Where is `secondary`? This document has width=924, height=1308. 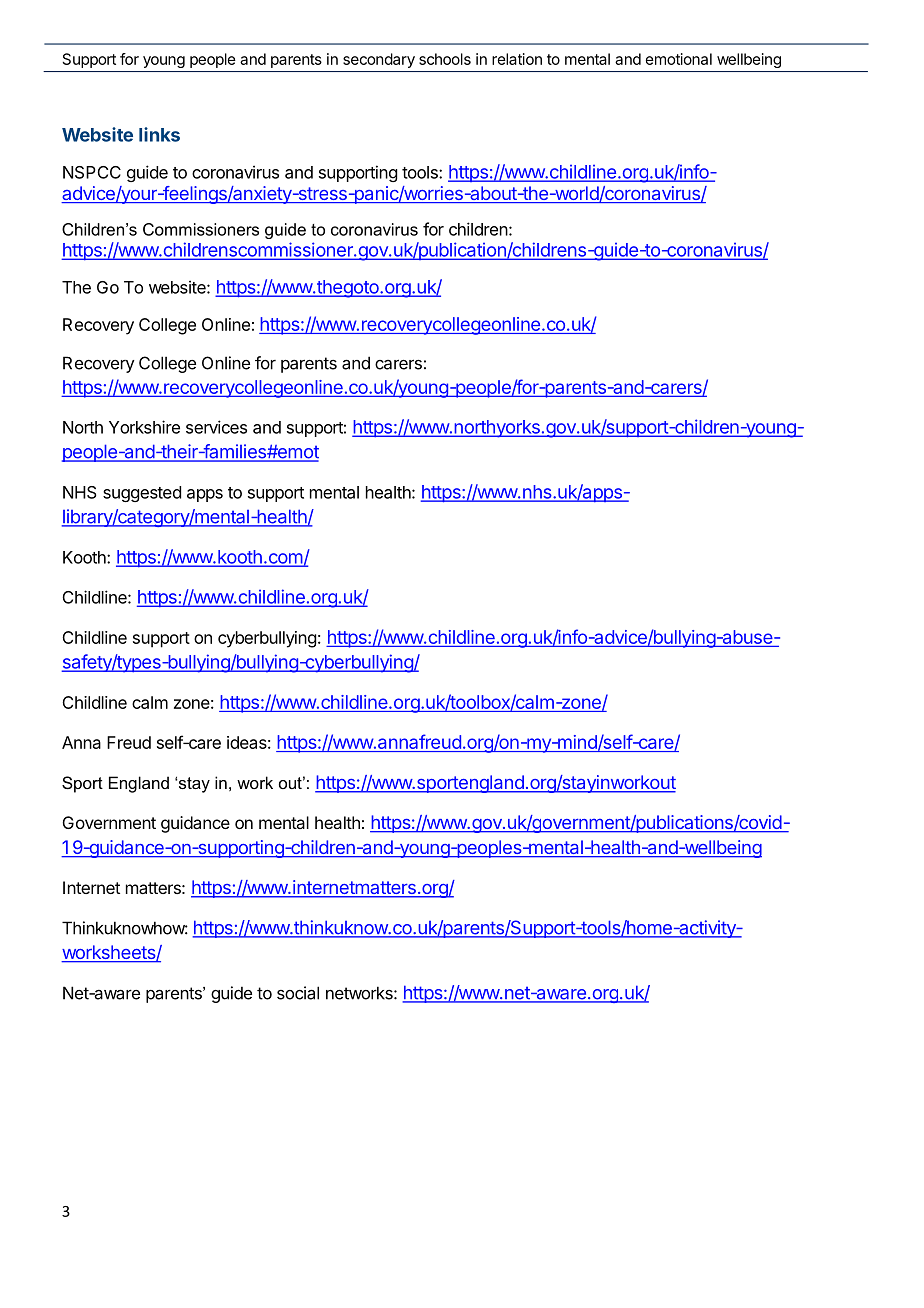
secondary is located at coordinates (379, 60).
